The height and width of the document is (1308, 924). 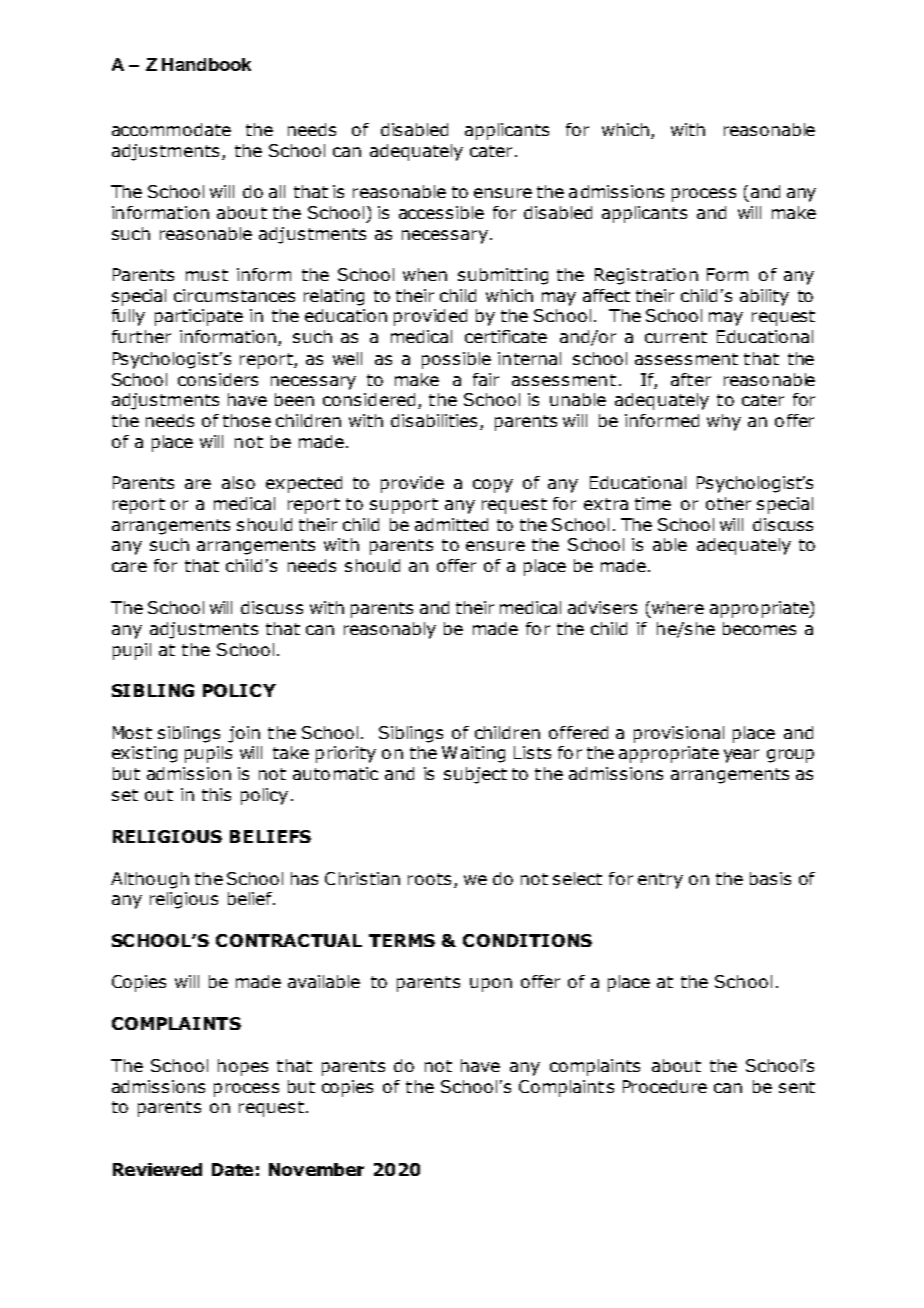 What do you see at coordinates (691, 379) in the document?
I see `after` at bounding box center [691, 379].
